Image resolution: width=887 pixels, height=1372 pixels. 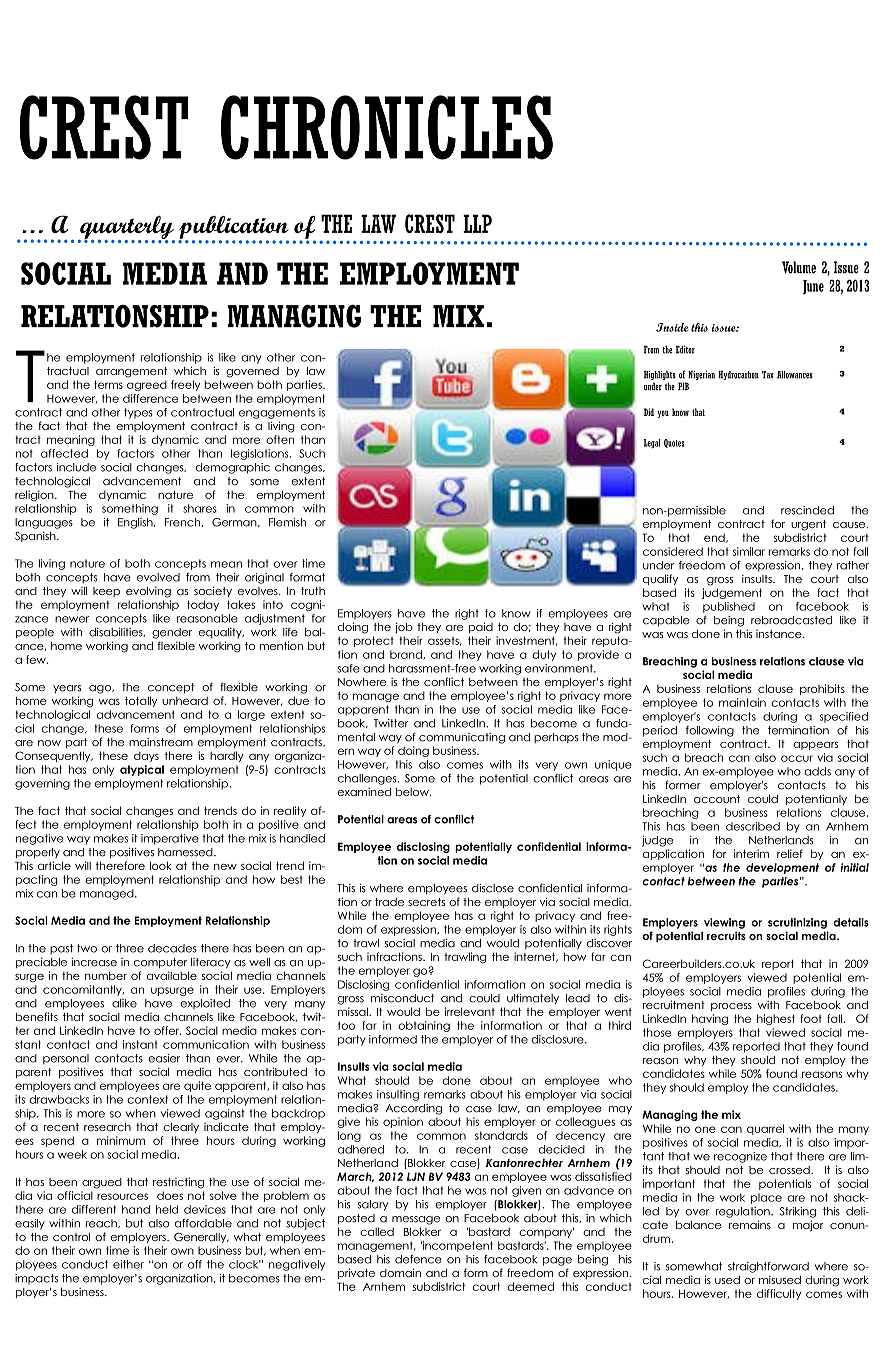 I want to click on CHRONICLES, so click(x=387, y=127).
